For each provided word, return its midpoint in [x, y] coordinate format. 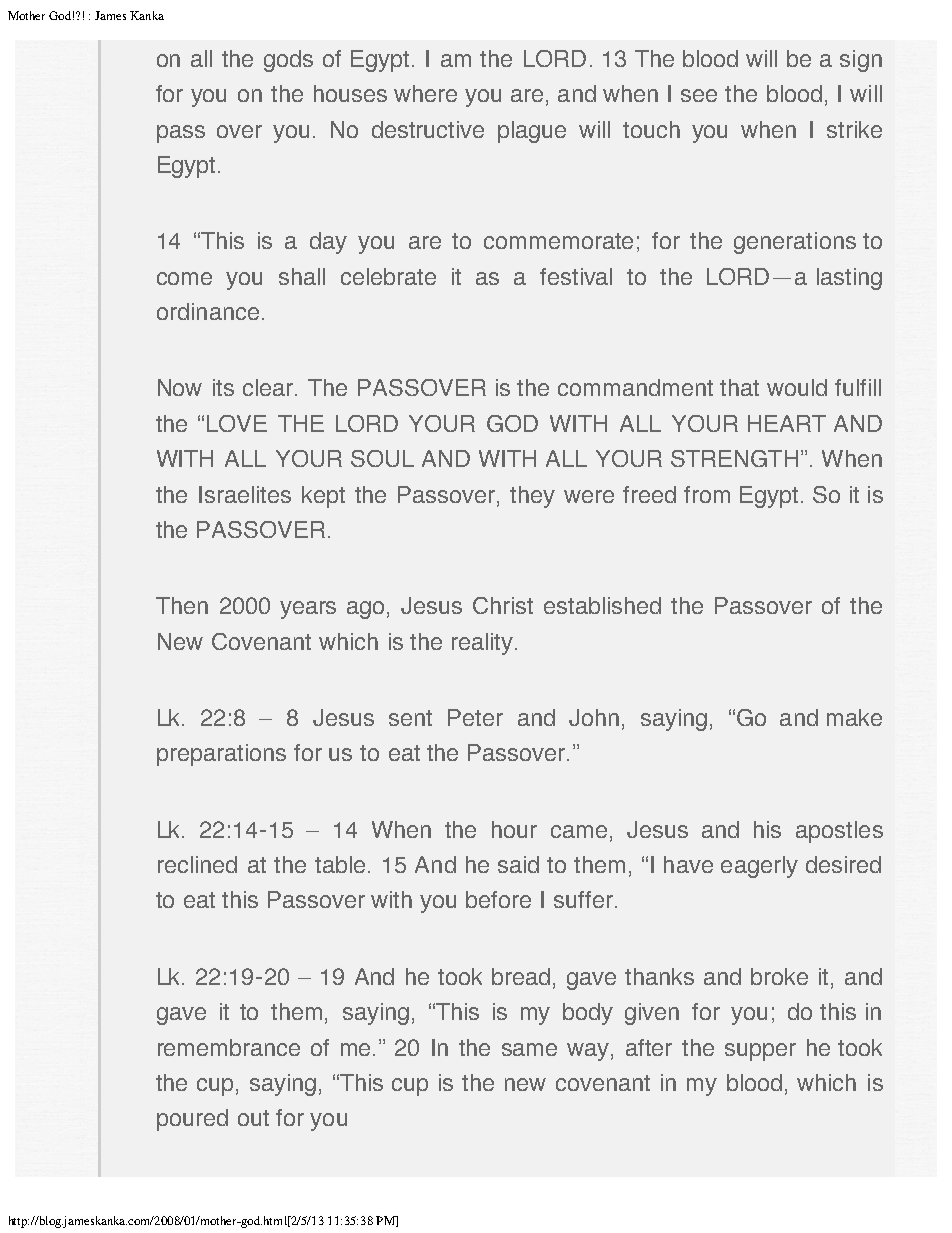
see [699, 95]
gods [288, 61]
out [253, 1118]
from [707, 494]
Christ [503, 605]
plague [532, 132]
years [308, 610]
